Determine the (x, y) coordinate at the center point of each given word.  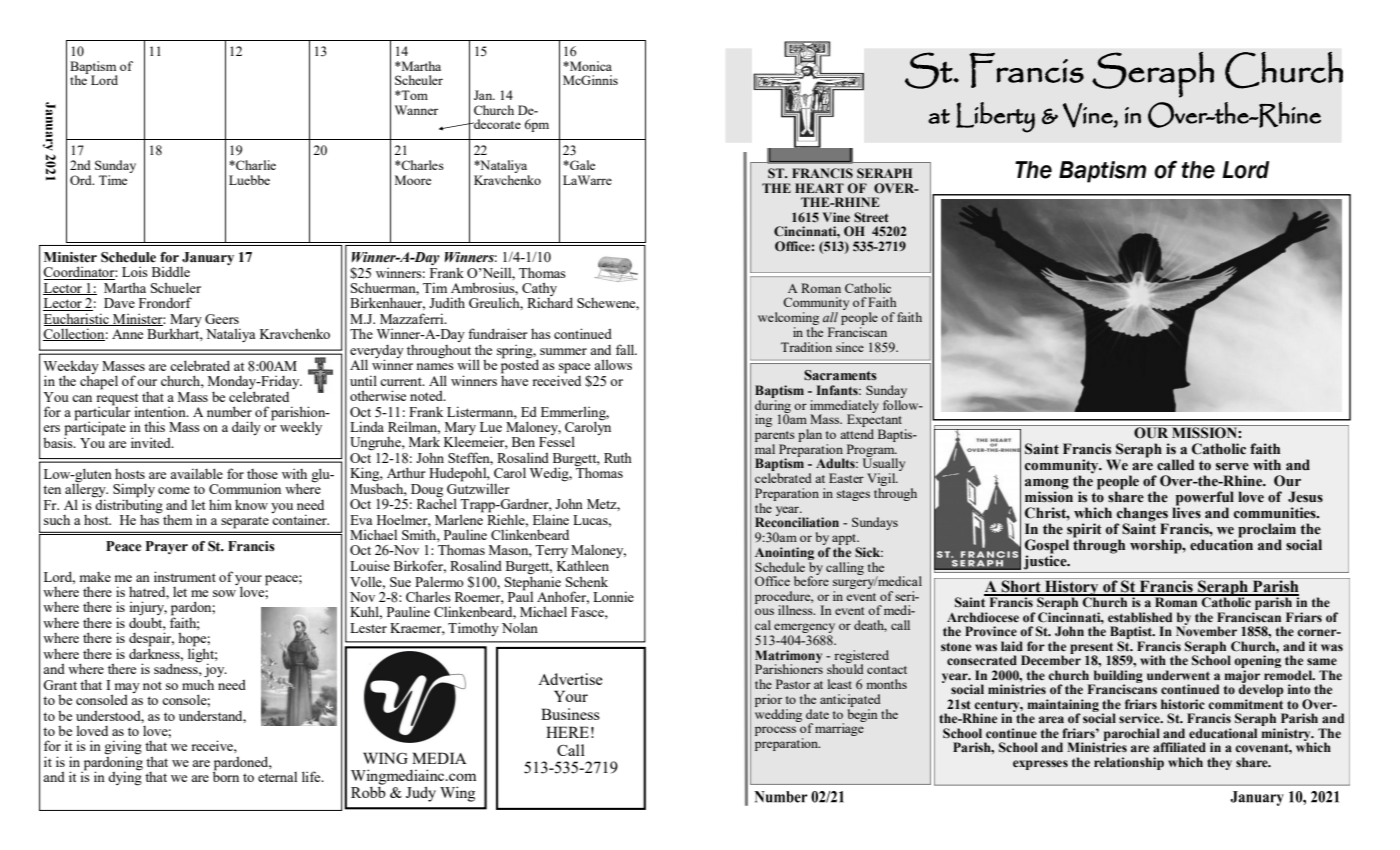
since (850, 347)
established (1140, 617)
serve (1232, 467)
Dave (119, 303)
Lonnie (613, 596)
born (226, 775)
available (196, 473)
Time (113, 180)
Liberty (995, 117)
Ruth (618, 457)
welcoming (788, 318)
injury (148, 608)
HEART (819, 188)
